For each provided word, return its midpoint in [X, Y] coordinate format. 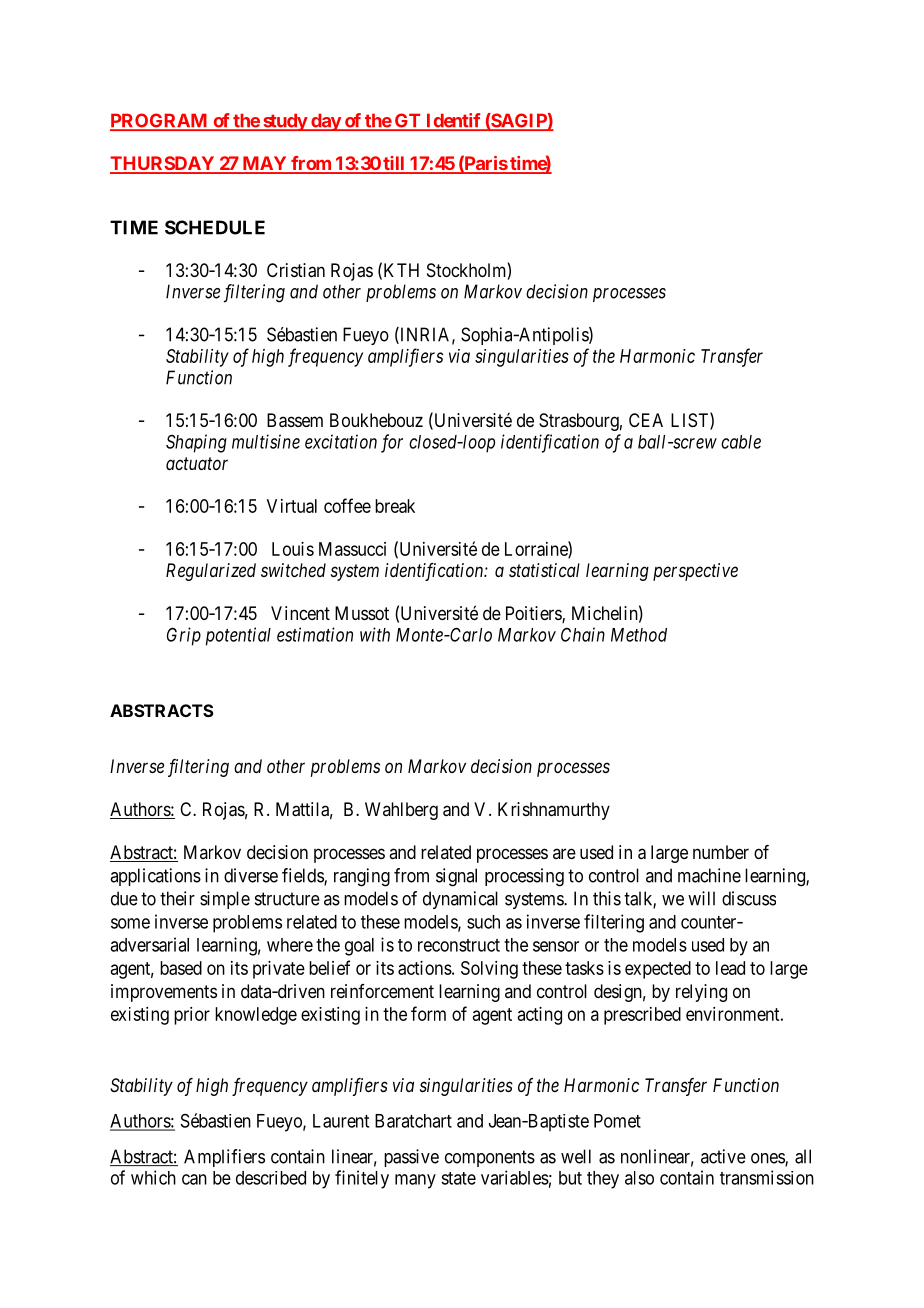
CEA [646, 420]
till [394, 164]
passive [411, 1158]
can [194, 1179]
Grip [184, 636]
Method [639, 635]
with [375, 634]
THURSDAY [163, 164]
